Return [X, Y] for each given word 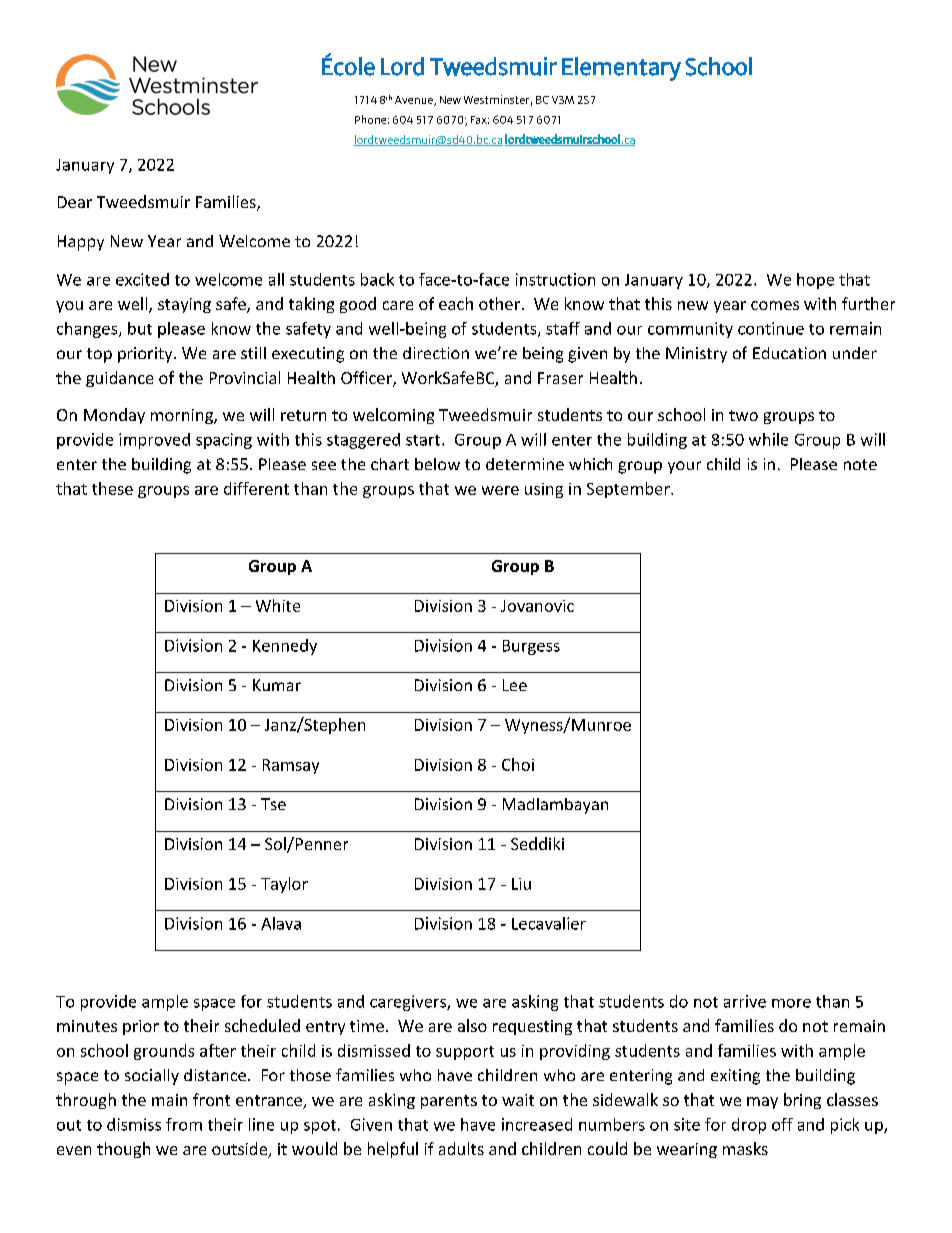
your [684, 467]
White [278, 605]
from [184, 1124]
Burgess [531, 647]
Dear [75, 202]
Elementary [621, 69]
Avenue [415, 101]
